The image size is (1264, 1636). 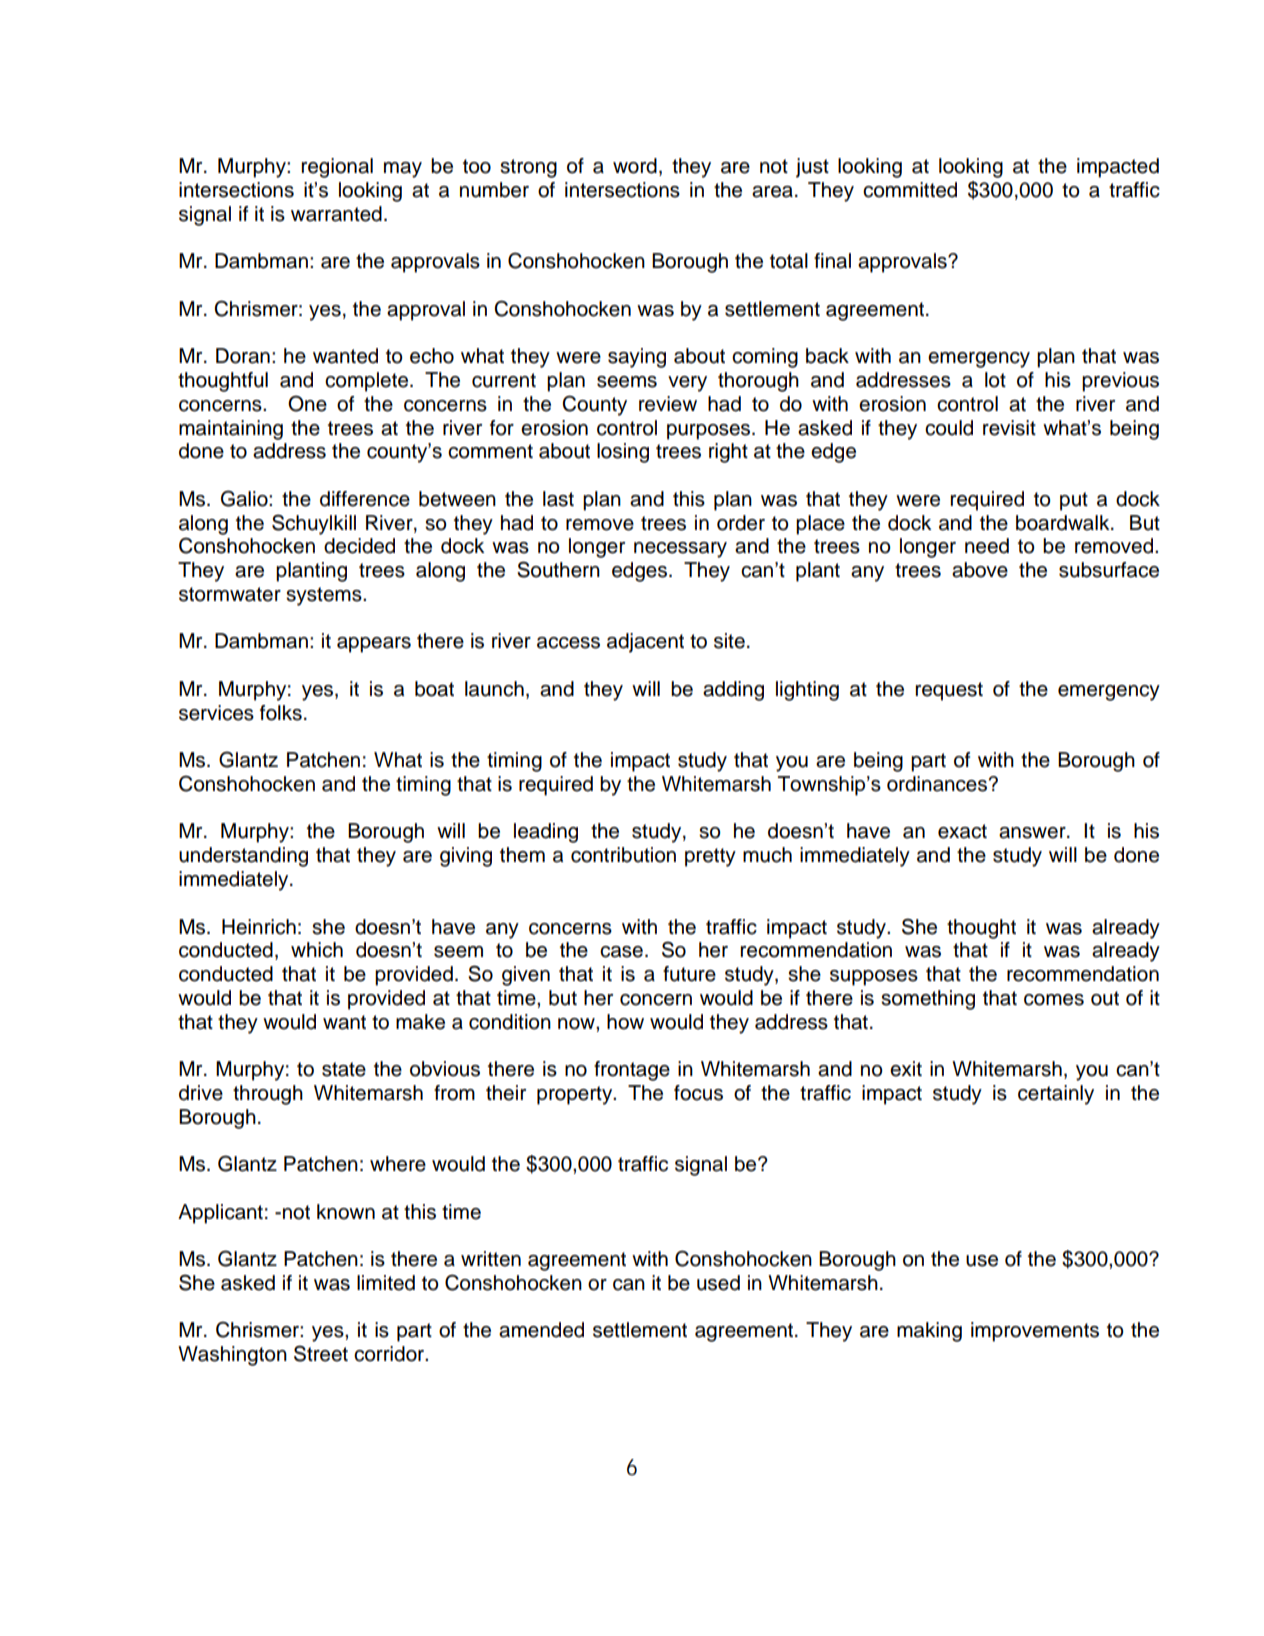 I want to click on difference, so click(x=365, y=499).
